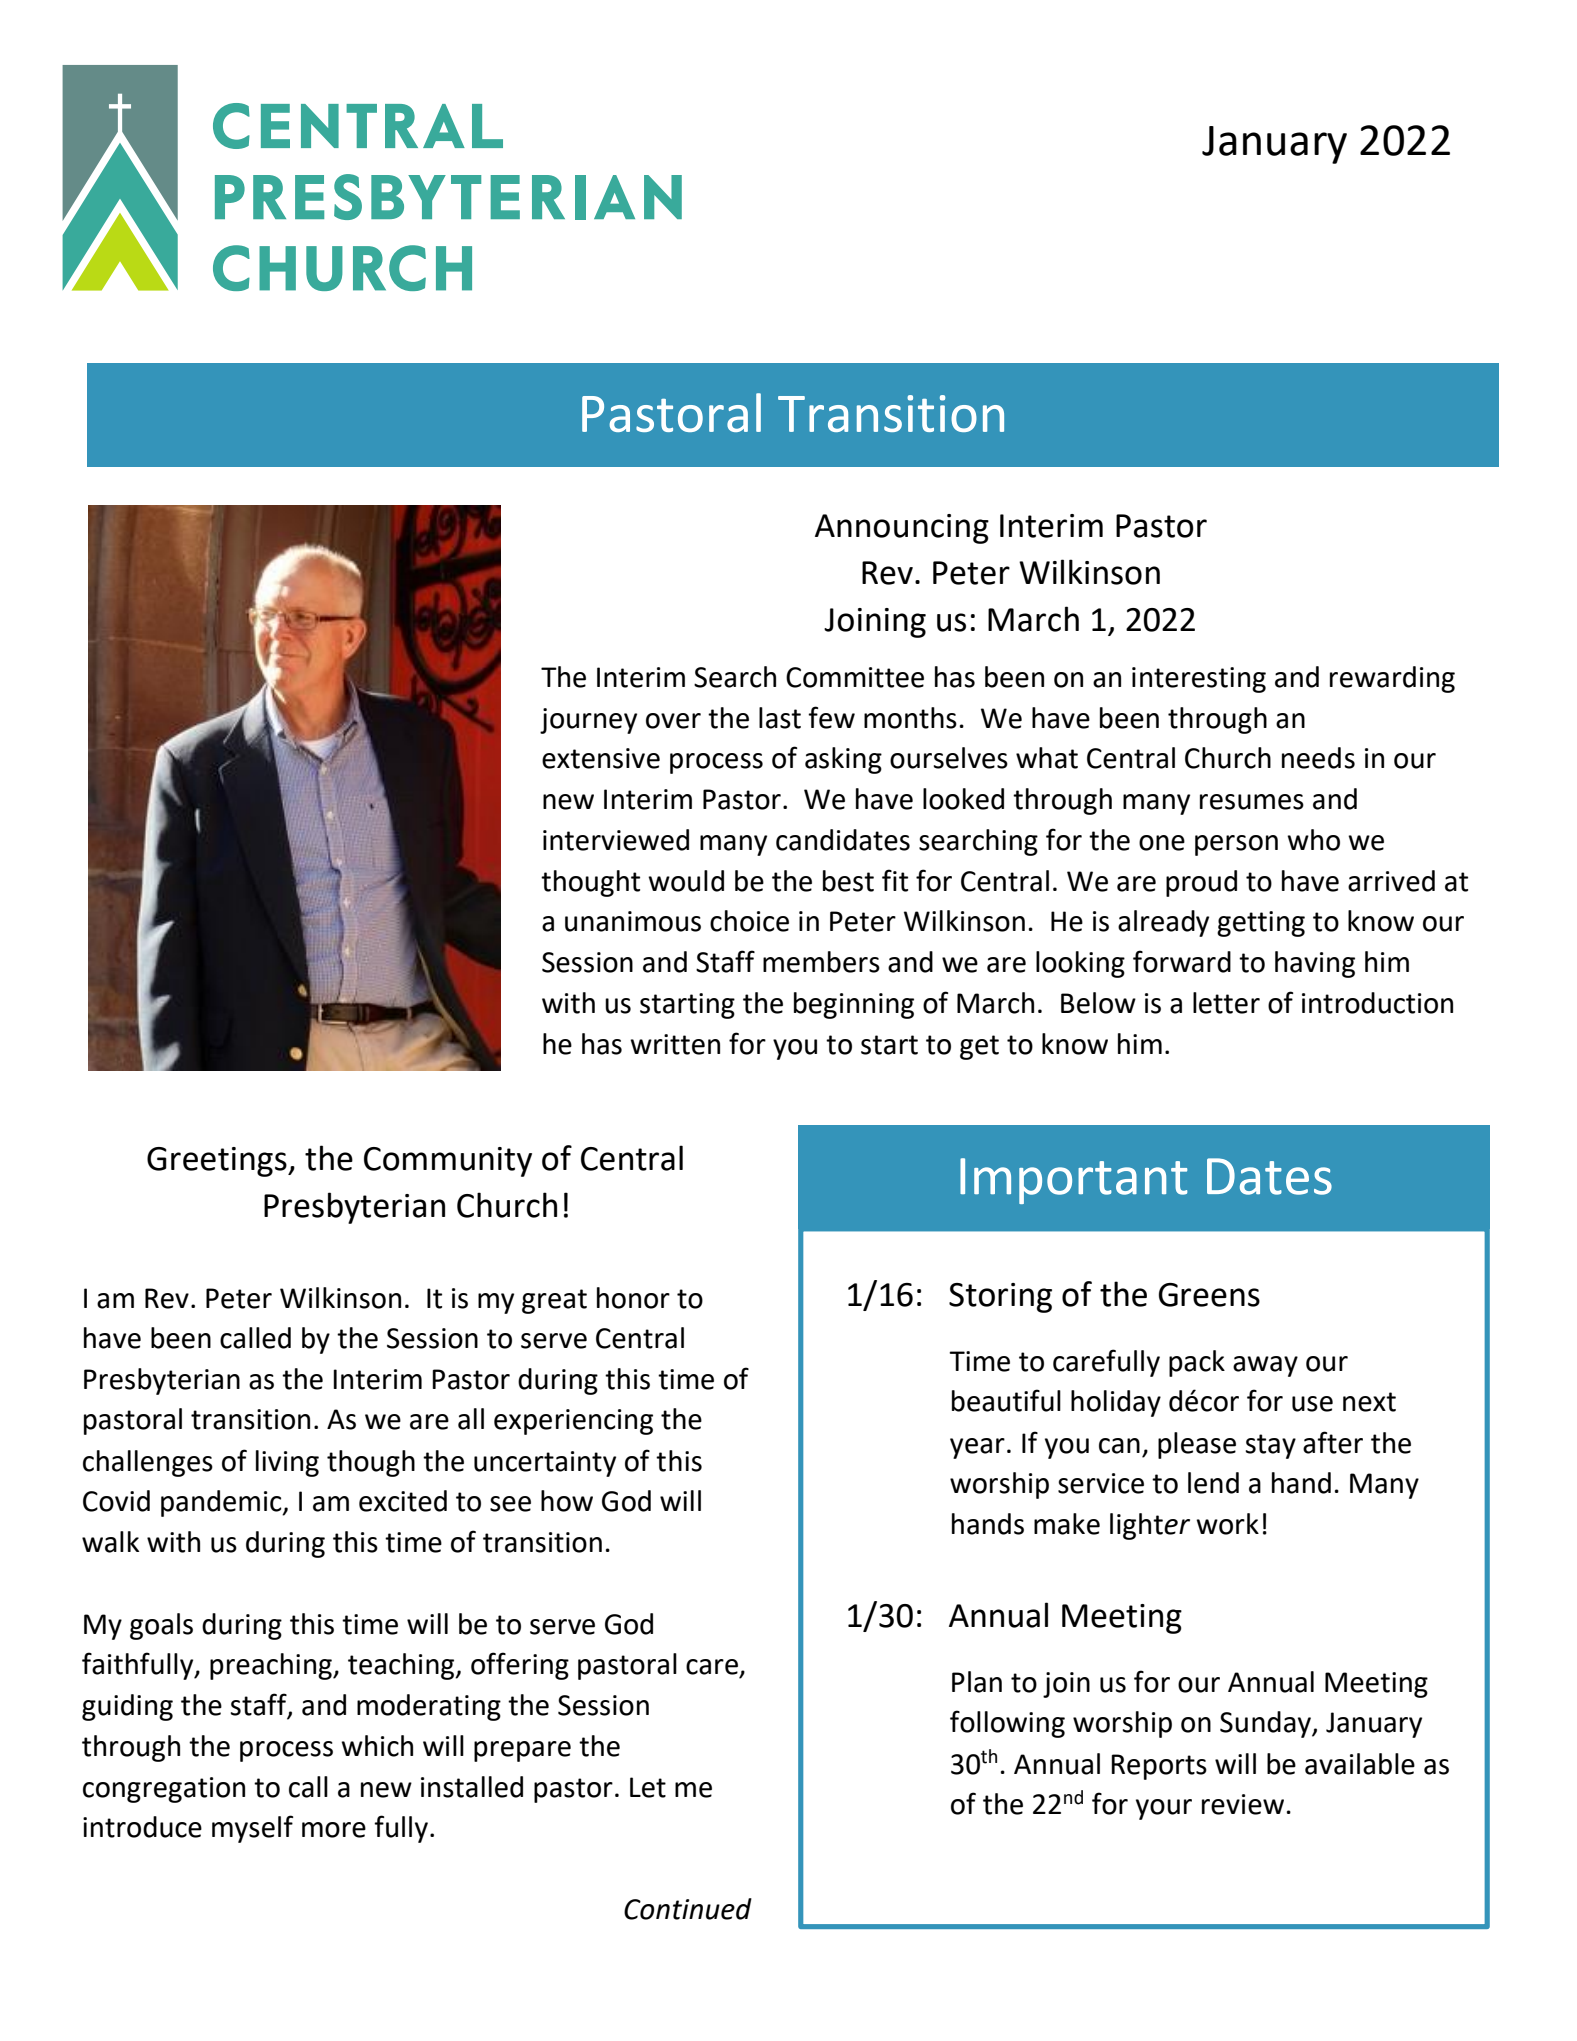 This document has height=2041, width=1577. I want to click on Greetings, so click(218, 1162).
